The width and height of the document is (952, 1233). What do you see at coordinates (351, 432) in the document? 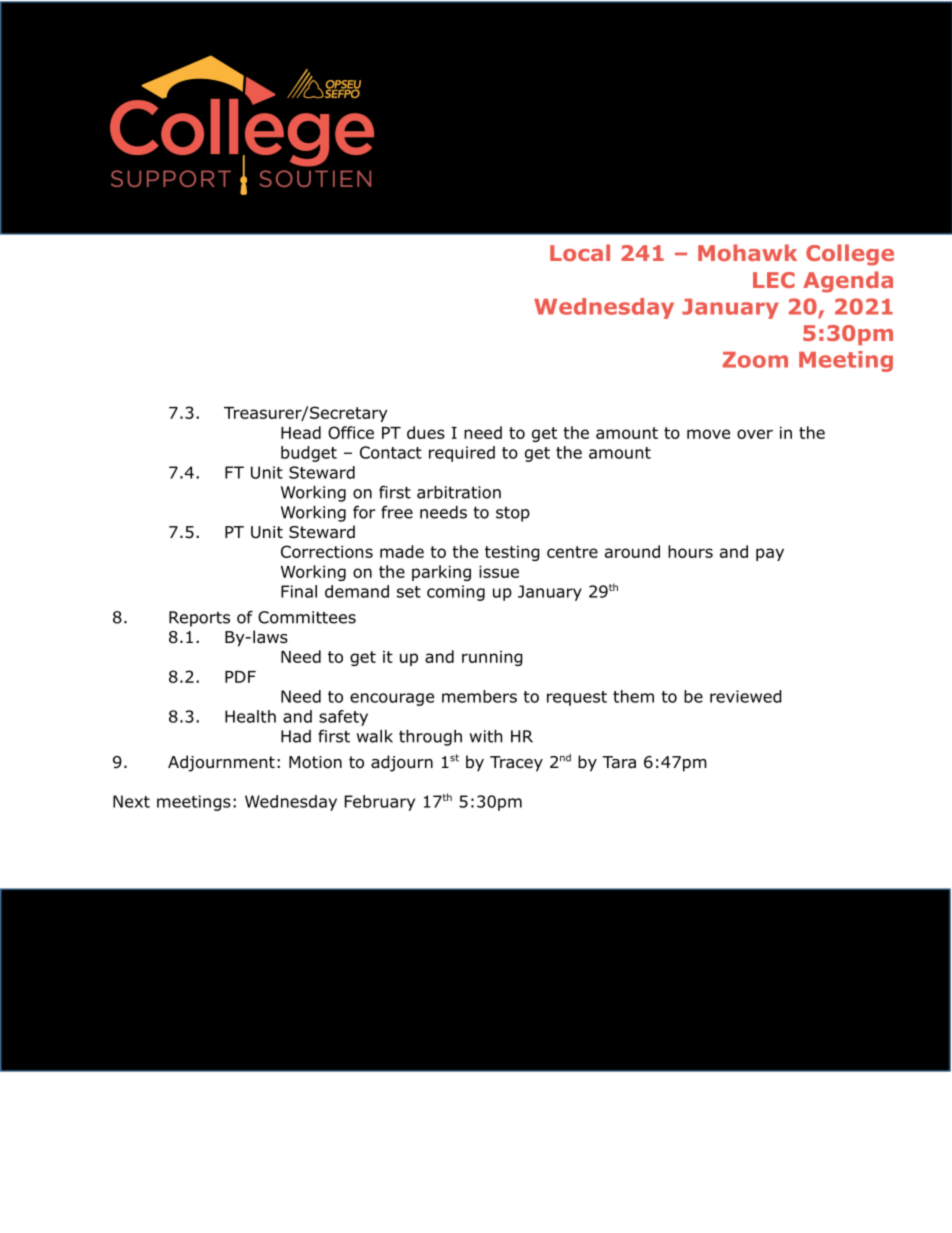
I see `Office` at bounding box center [351, 432].
